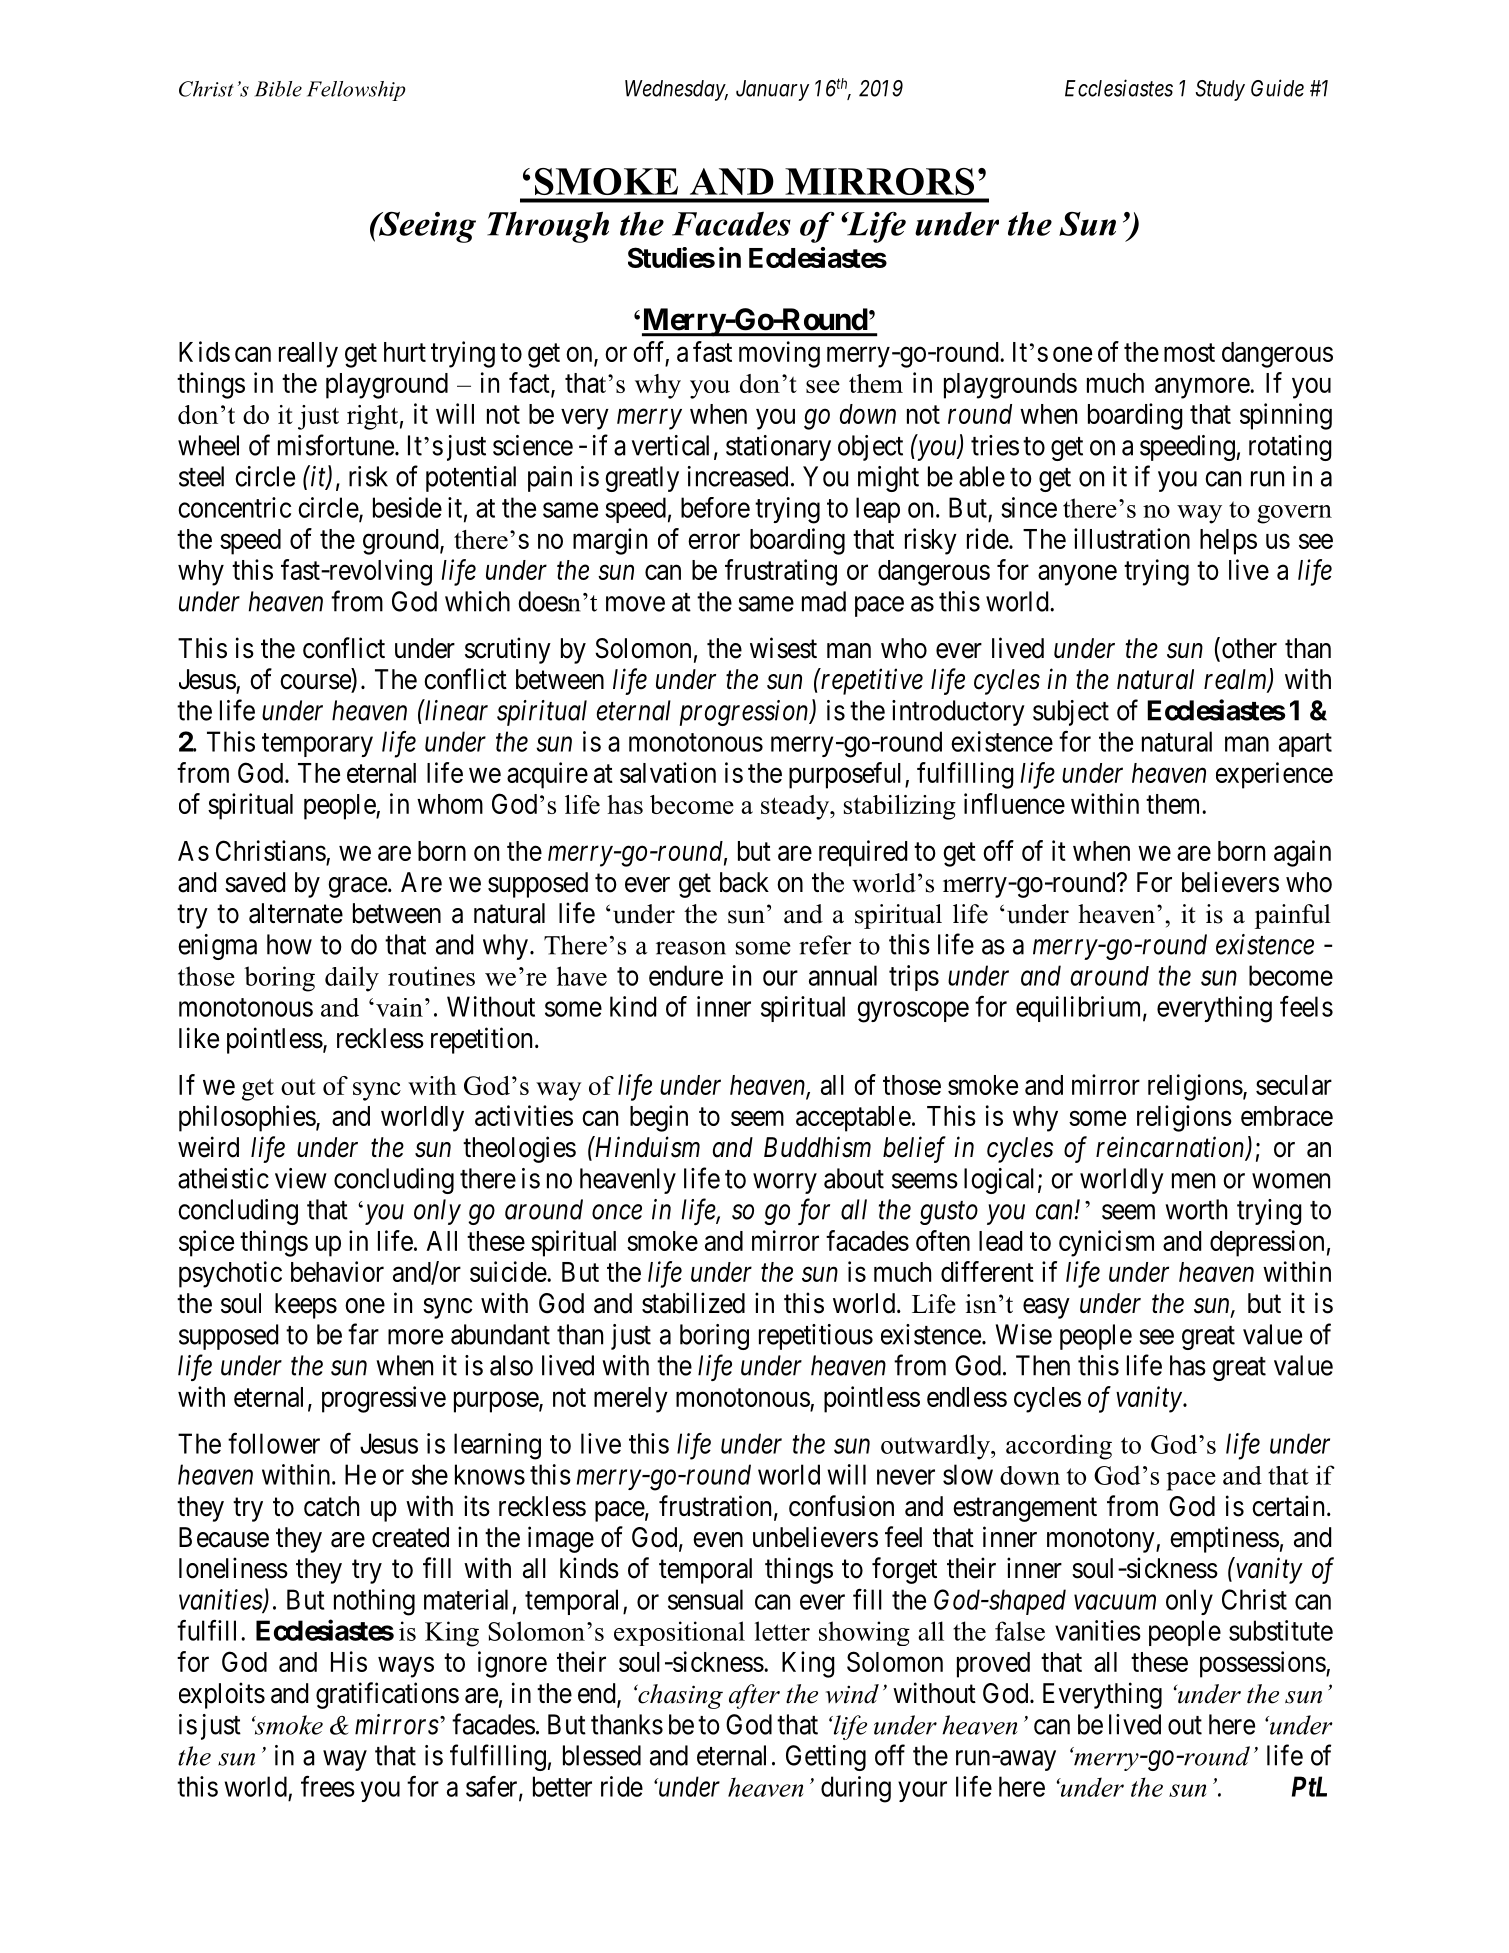  I want to click on alternate, so click(296, 913).
